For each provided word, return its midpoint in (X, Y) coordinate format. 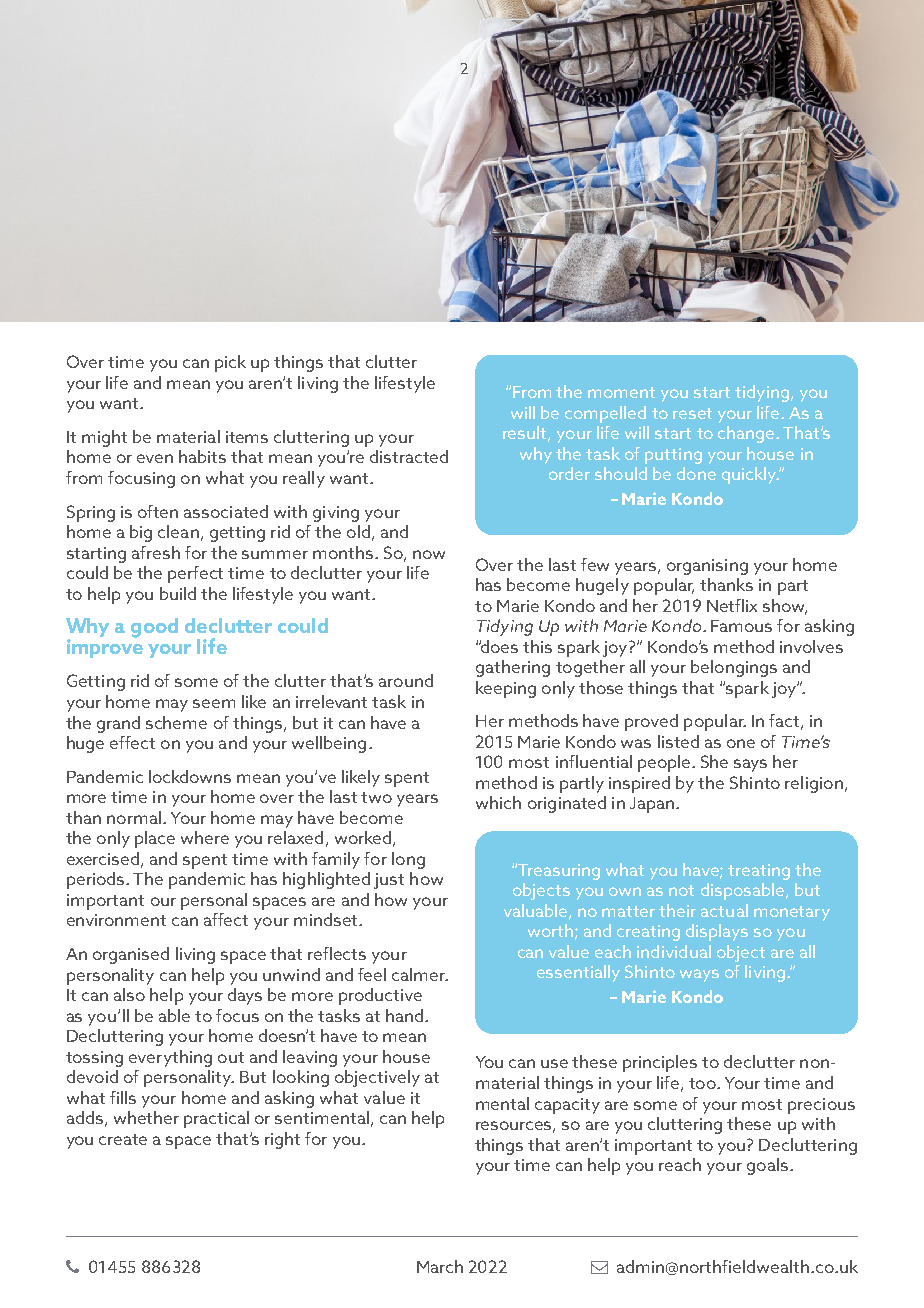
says (750, 765)
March (440, 1266)
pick (230, 363)
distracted (409, 456)
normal (134, 817)
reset (692, 413)
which (498, 802)
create (123, 1139)
